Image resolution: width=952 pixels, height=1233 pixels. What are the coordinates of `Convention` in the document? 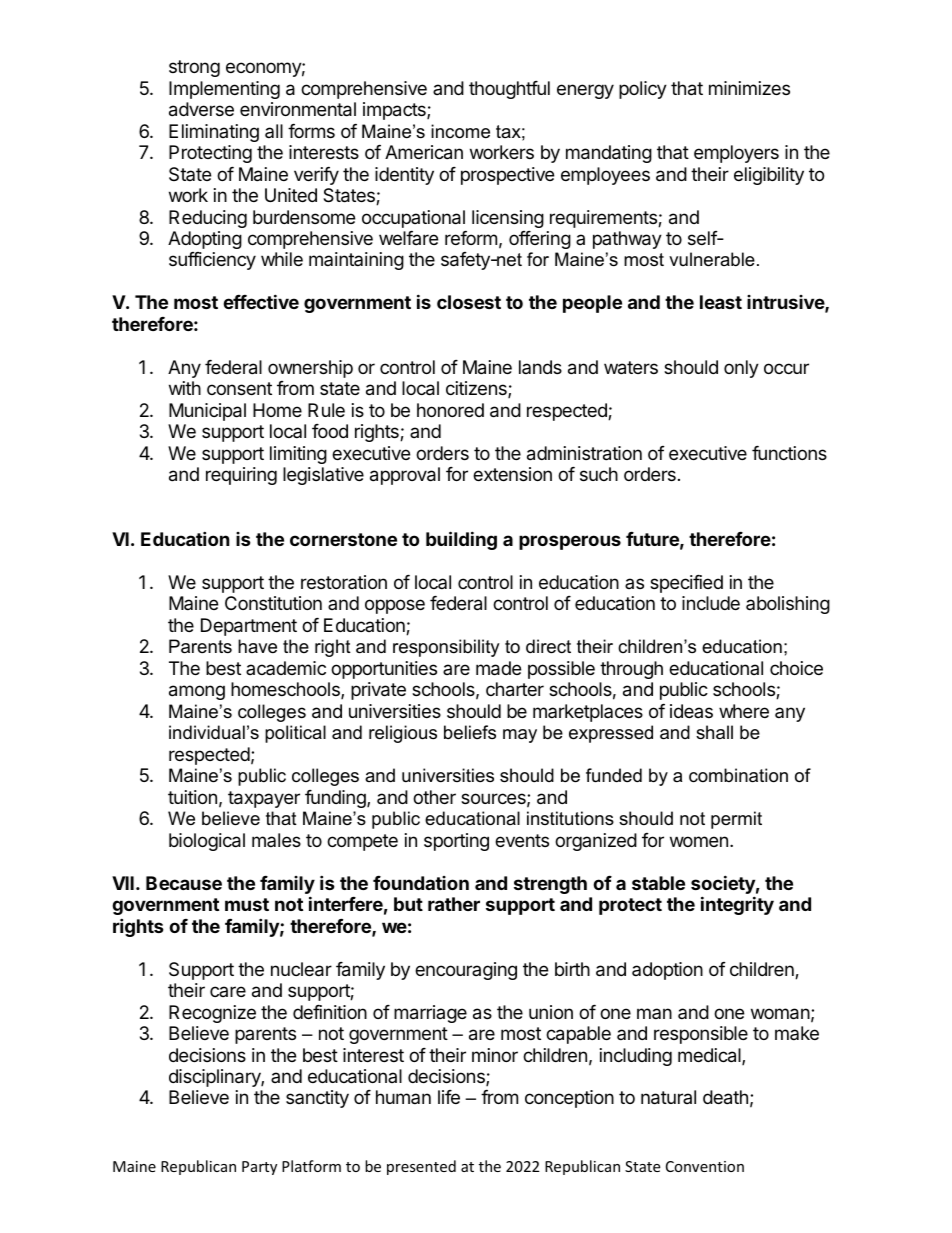 It's located at (705, 1166).
